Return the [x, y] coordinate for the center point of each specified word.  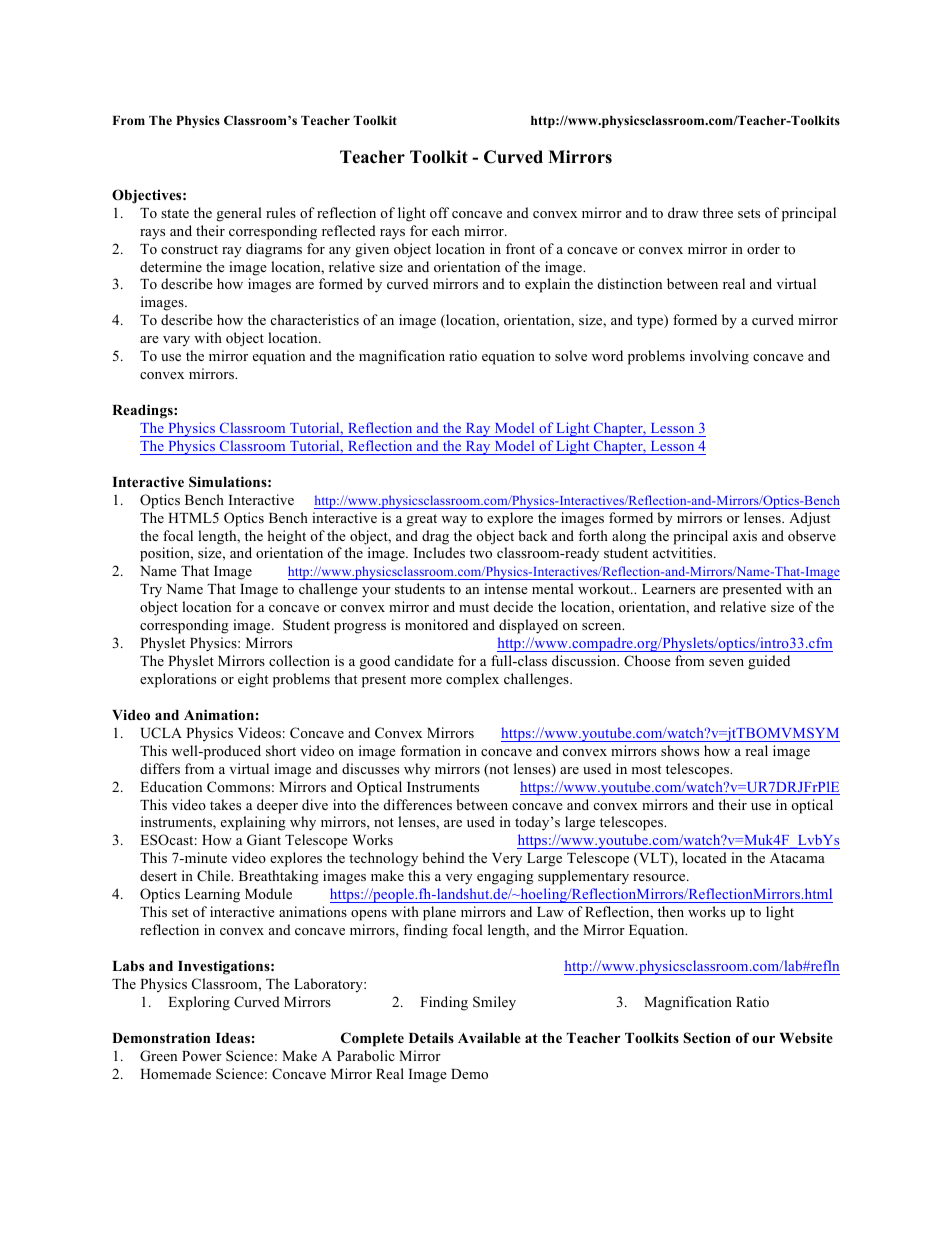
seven [726, 662]
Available [489, 1037]
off [439, 212]
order [763, 248]
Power [202, 1056]
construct [189, 249]
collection [299, 660]
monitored [436, 624]
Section [707, 1038]
